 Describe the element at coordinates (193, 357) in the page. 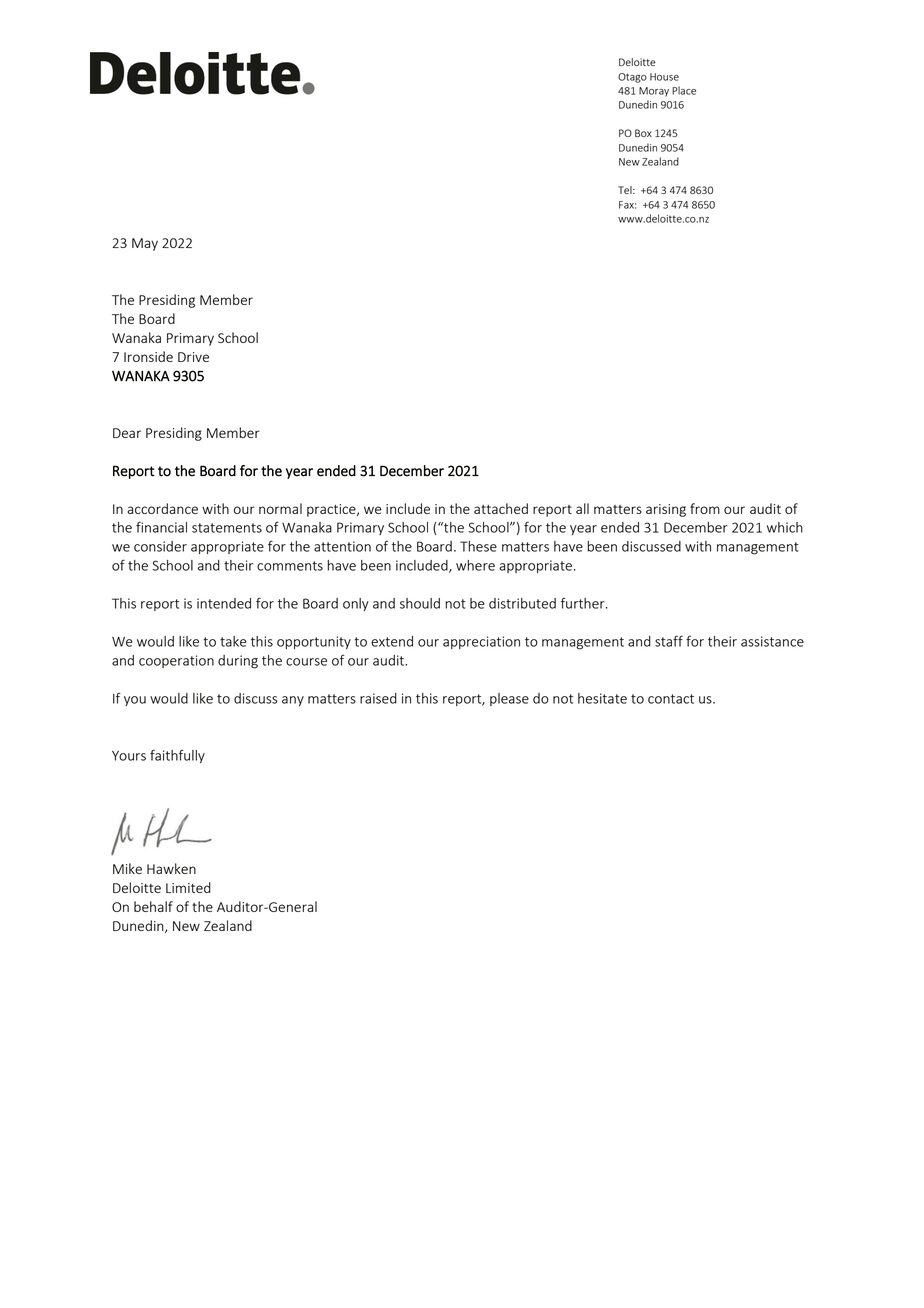

I see `Drive` at that location.
